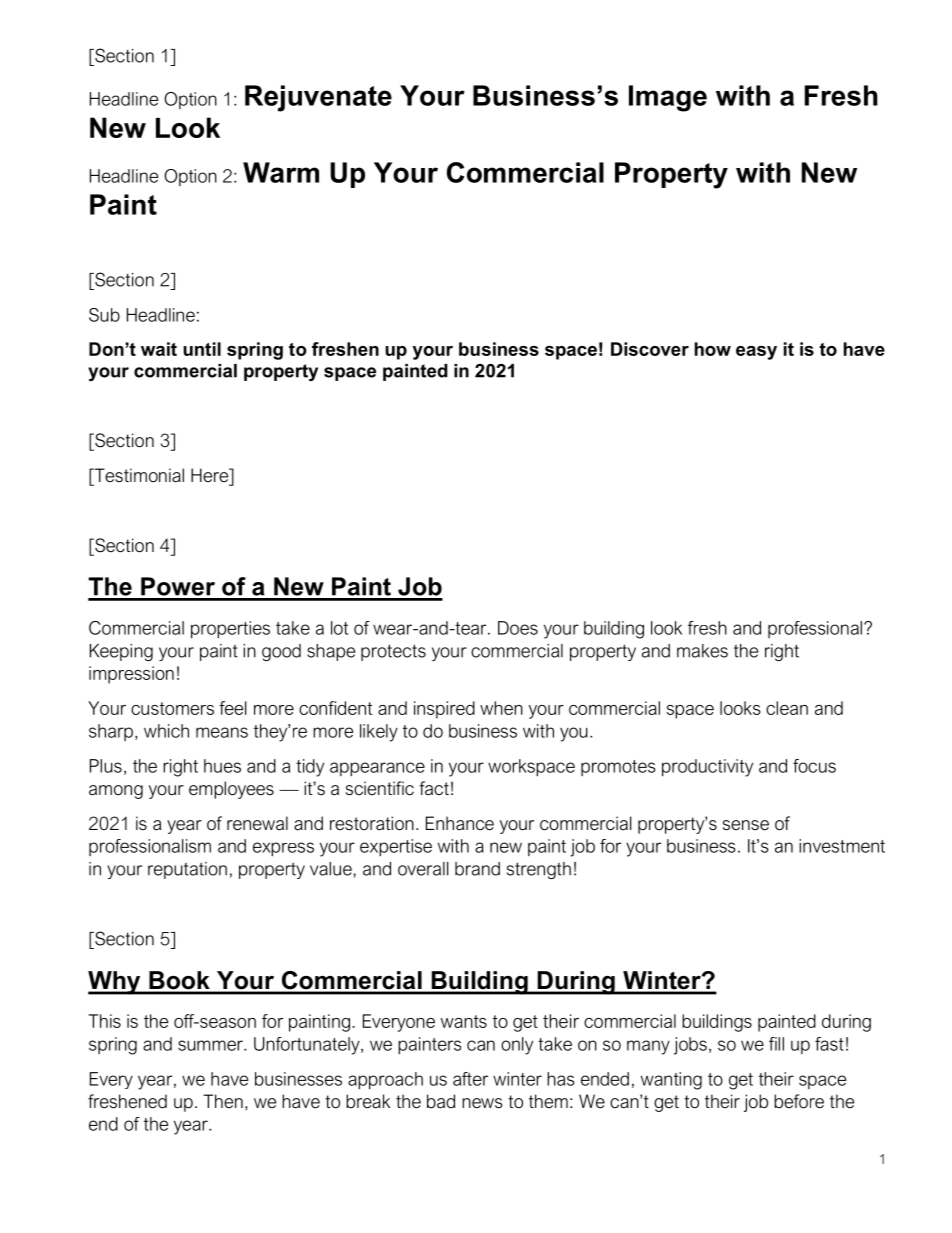  I want to click on Does, so click(518, 628).
